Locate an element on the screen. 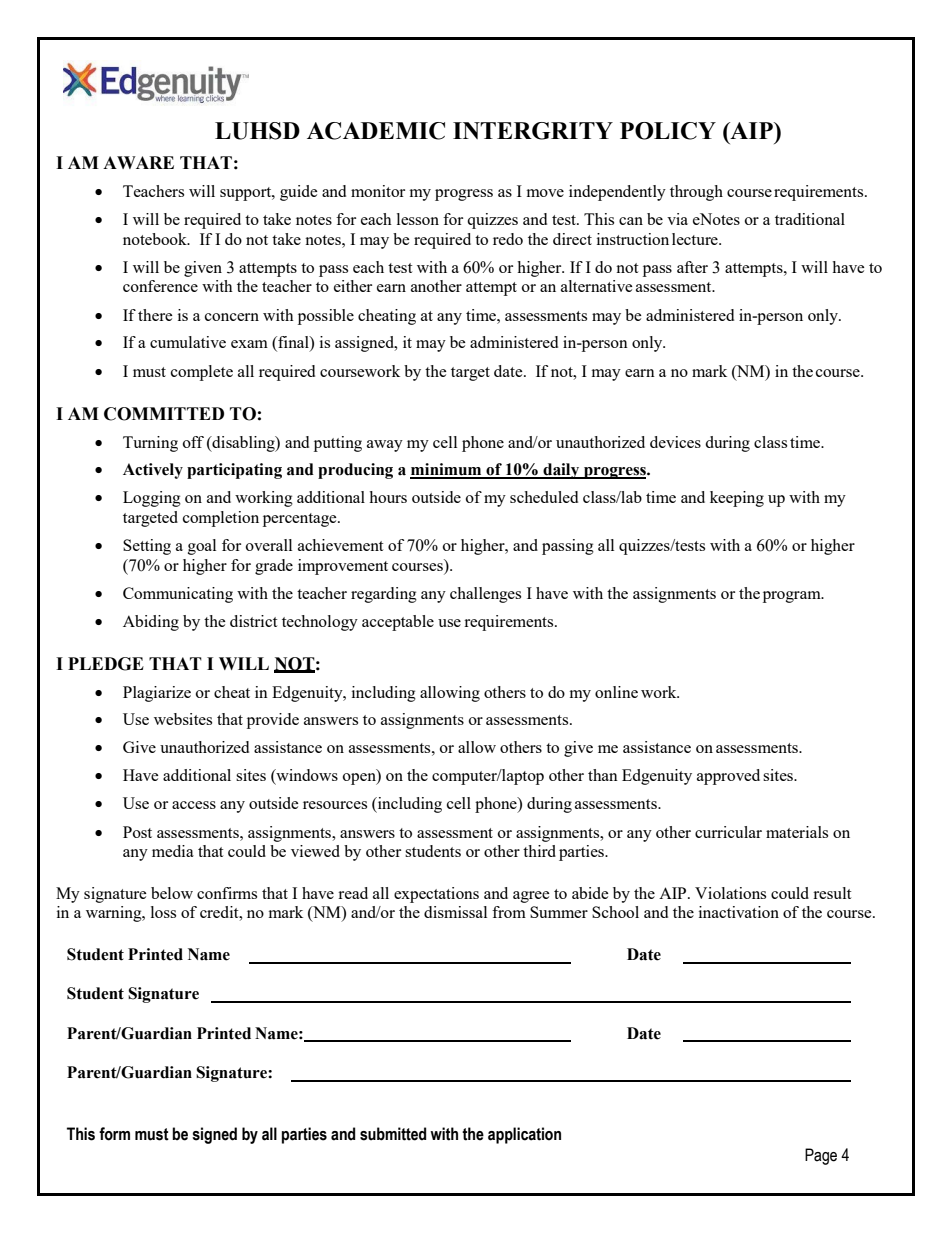 Image resolution: width=952 pixels, height=1233 pixels. access is located at coordinates (194, 805).
